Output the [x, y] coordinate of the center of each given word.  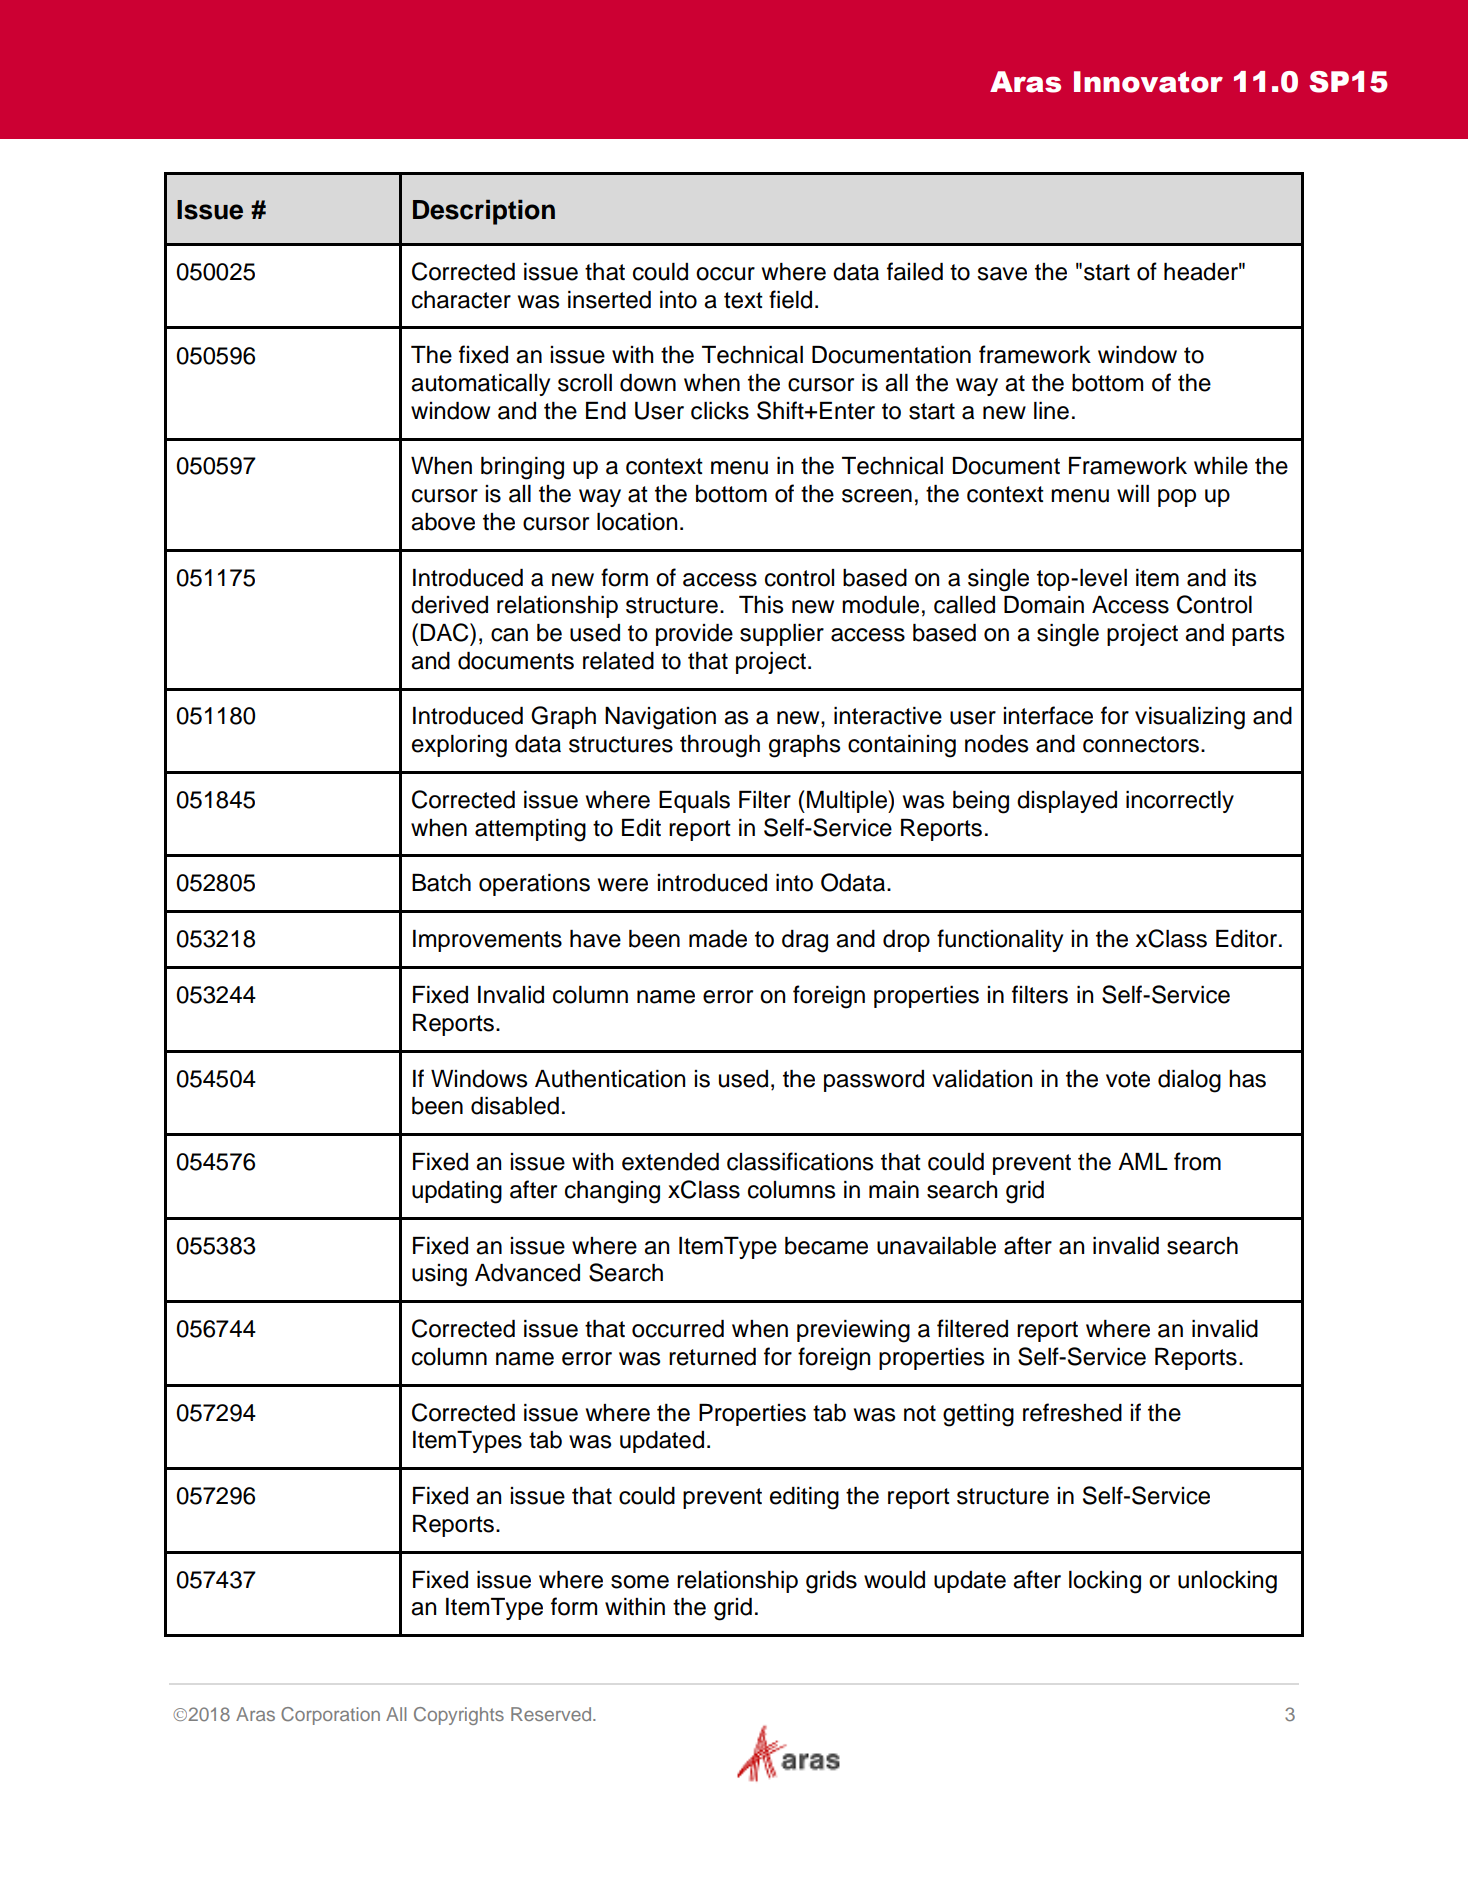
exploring [459, 746]
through [720, 746]
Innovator [1148, 82]
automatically [480, 385]
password [874, 1081]
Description [484, 212]
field [790, 299]
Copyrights [459, 1716]
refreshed [1072, 1412]
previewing [853, 1331]
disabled [515, 1106]
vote [1128, 1079]
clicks [720, 411]
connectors [1141, 744]
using [439, 1275]
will [1133, 493]
